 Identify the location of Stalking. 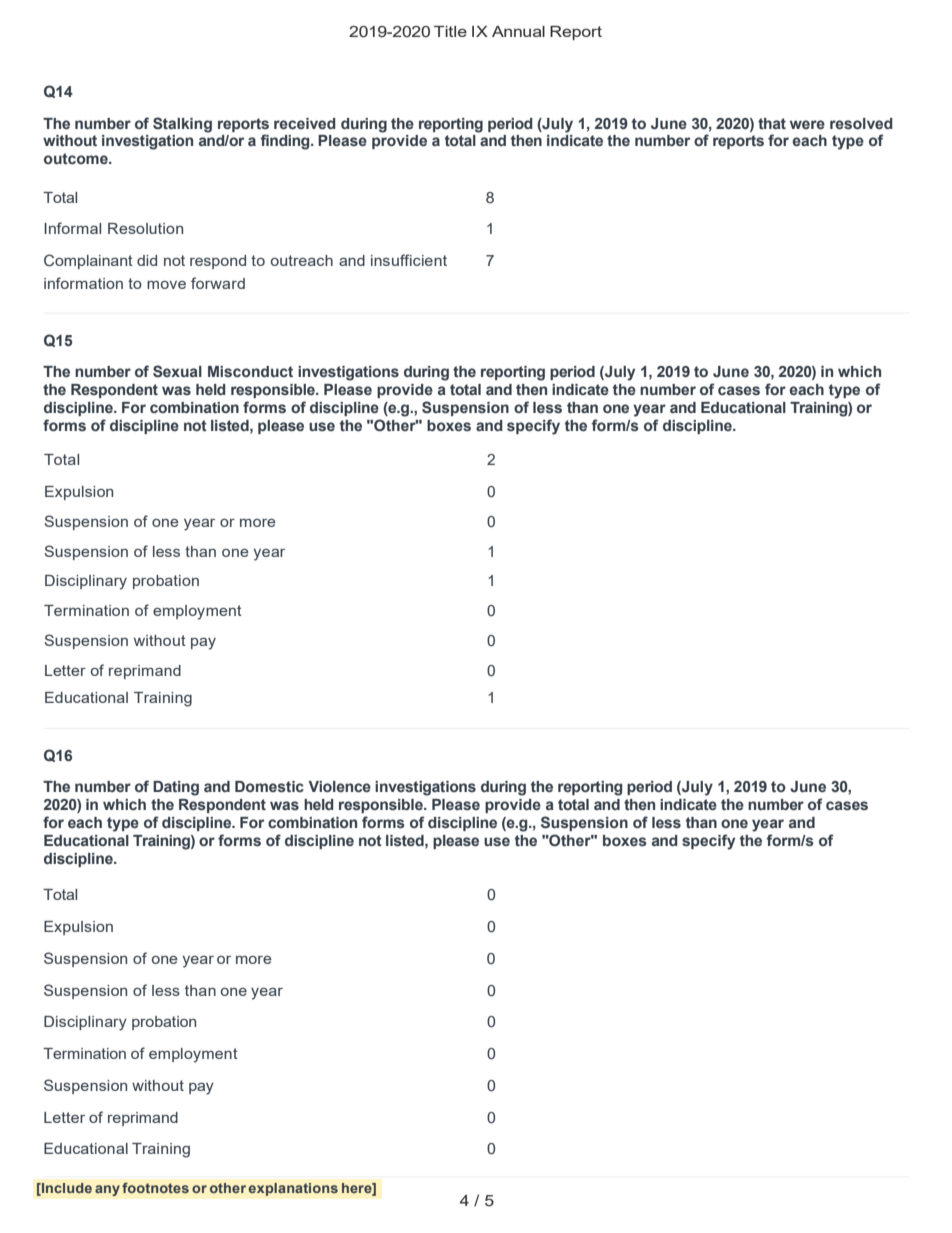
(182, 125).
